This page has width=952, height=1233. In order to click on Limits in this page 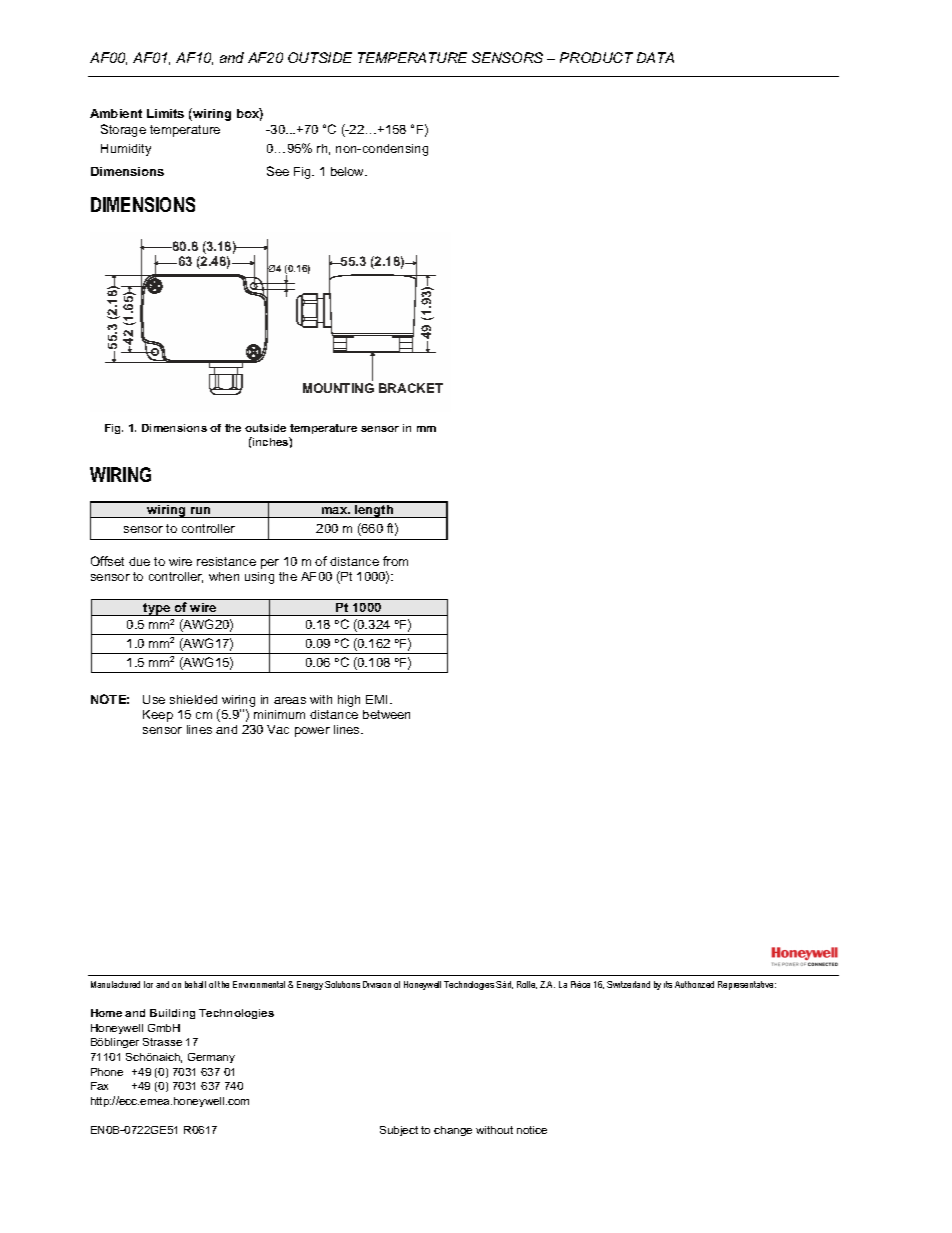, I will do `click(165, 113)`.
